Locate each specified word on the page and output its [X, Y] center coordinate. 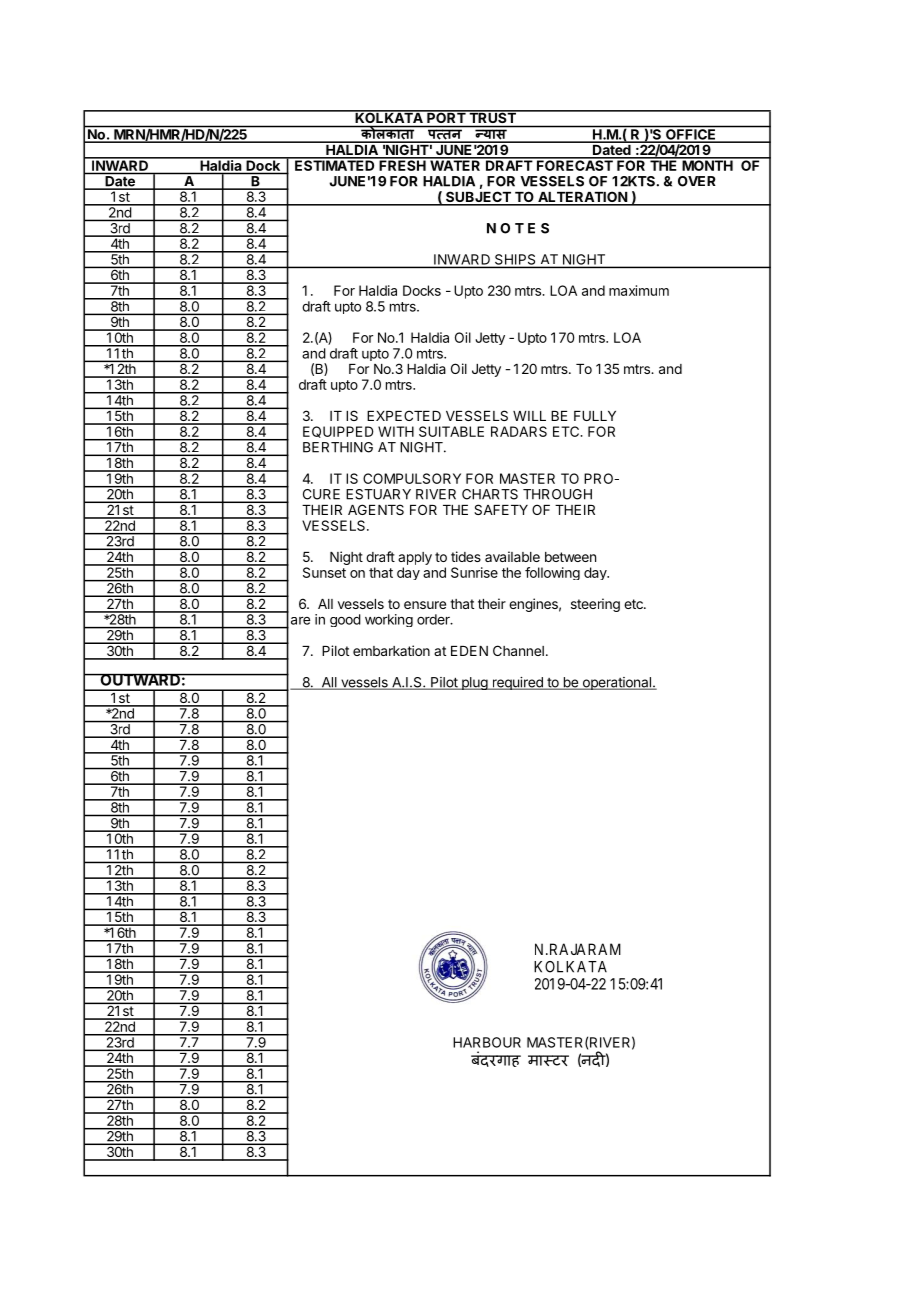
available [512, 556]
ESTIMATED [335, 164]
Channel [518, 650]
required [517, 683]
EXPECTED [404, 415]
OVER [697, 181]
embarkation [391, 650]
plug [475, 683]
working [389, 620]
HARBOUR [487, 1042]
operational [616, 683]
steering [595, 605]
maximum [639, 290]
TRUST [492, 116]
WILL [529, 416]
